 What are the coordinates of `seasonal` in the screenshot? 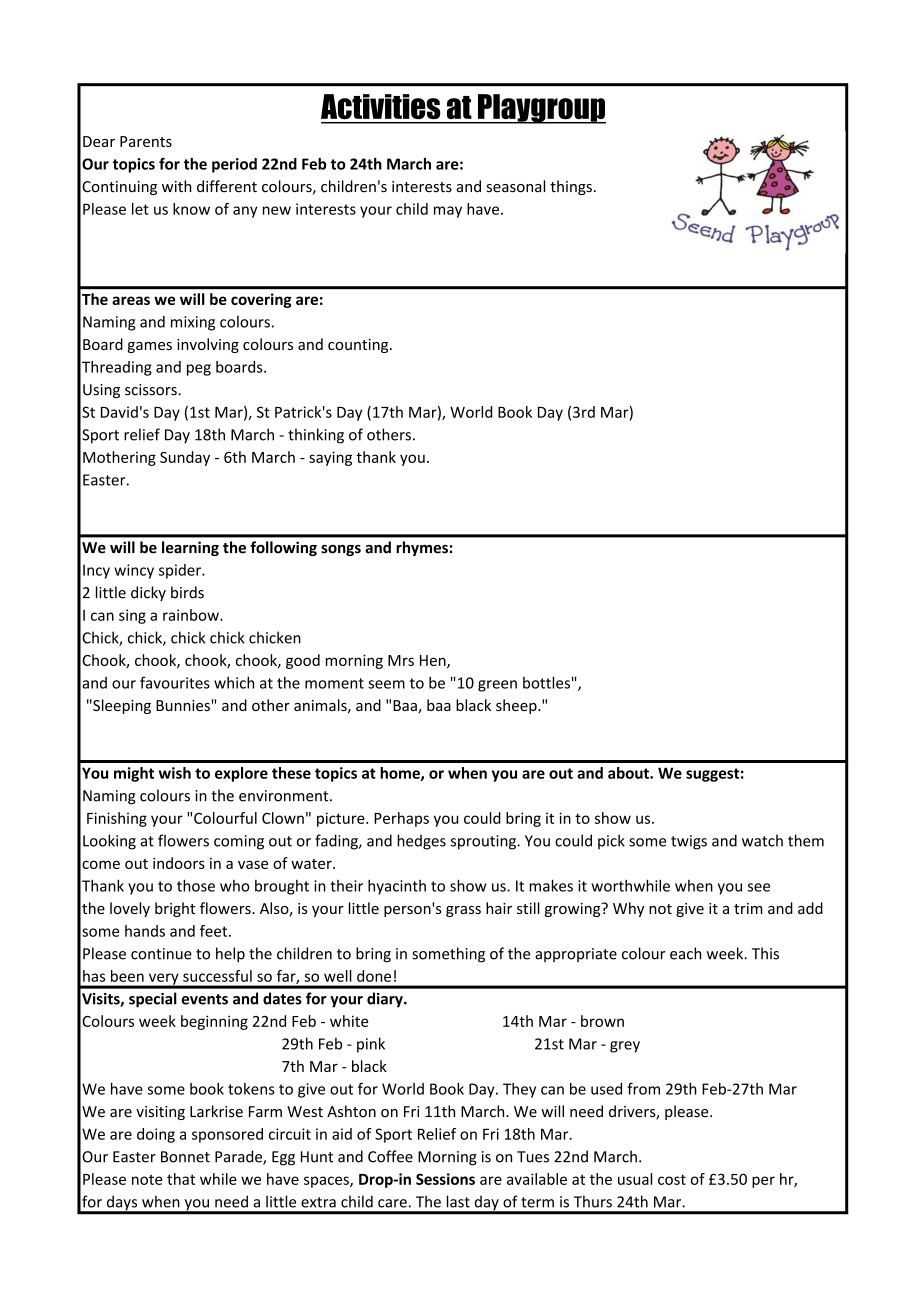 It's located at (516, 186).
